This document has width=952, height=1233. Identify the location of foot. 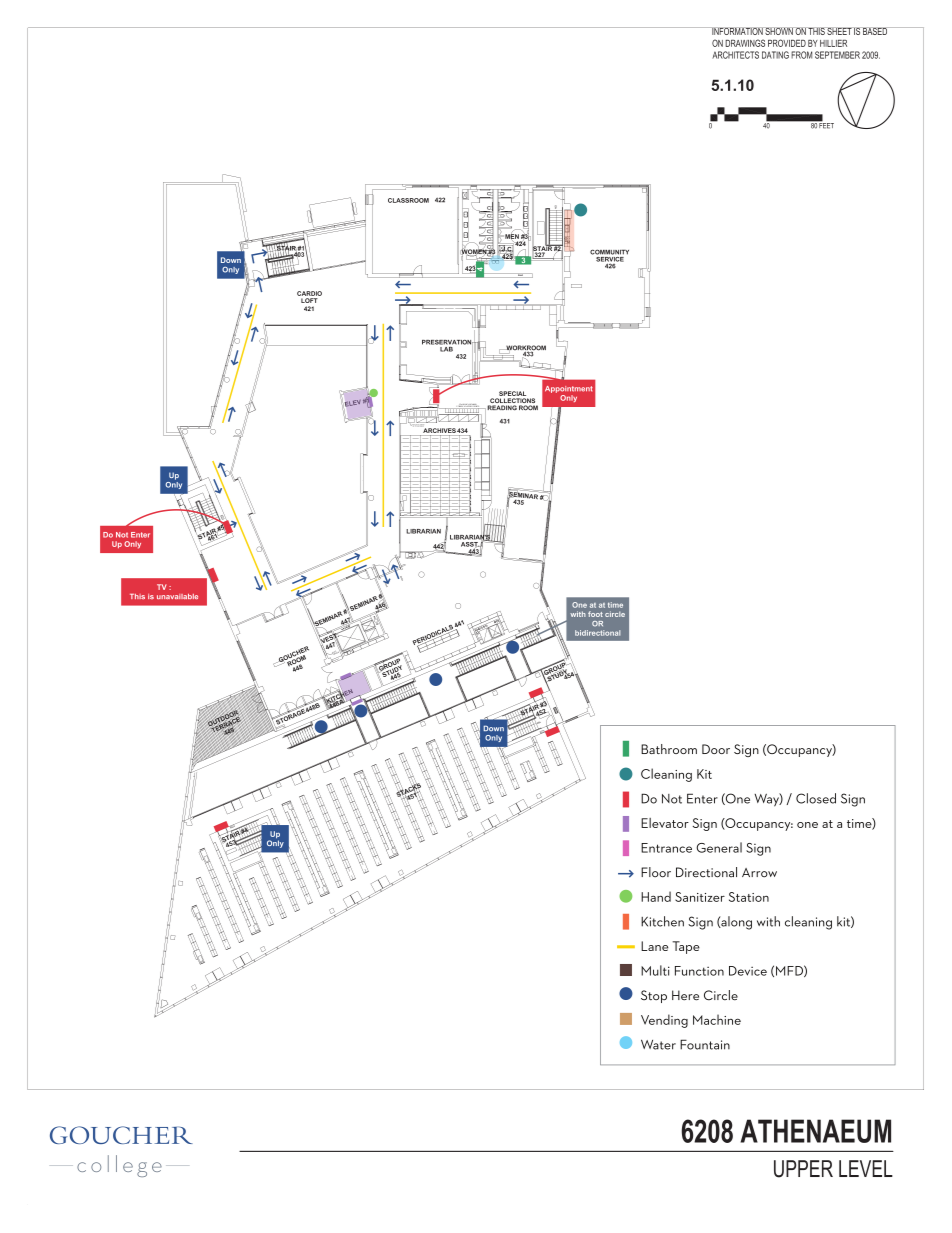
(595, 614).
